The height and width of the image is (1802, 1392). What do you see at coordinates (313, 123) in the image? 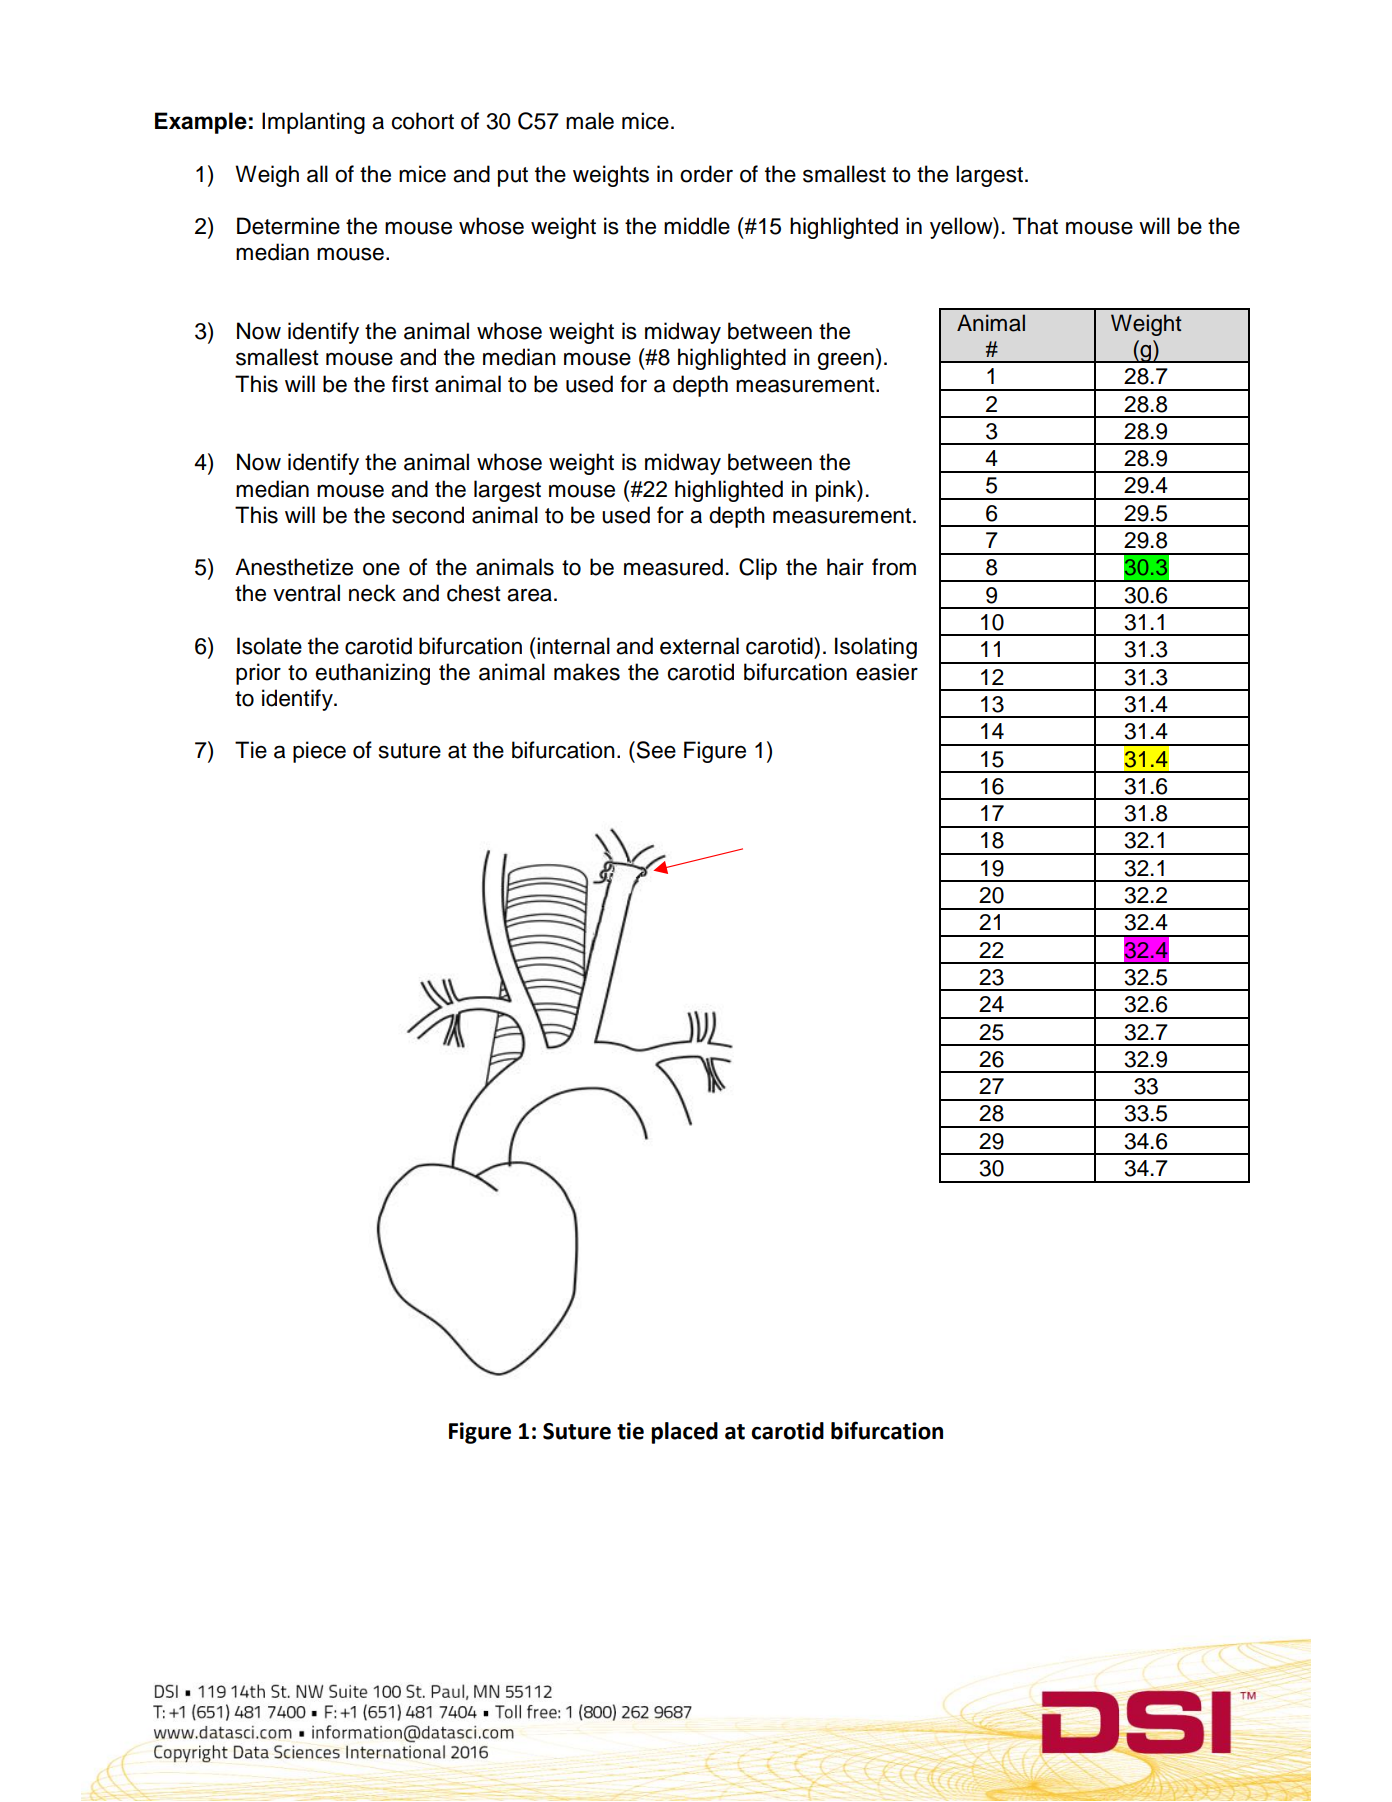
I see `Implanting` at bounding box center [313, 123].
